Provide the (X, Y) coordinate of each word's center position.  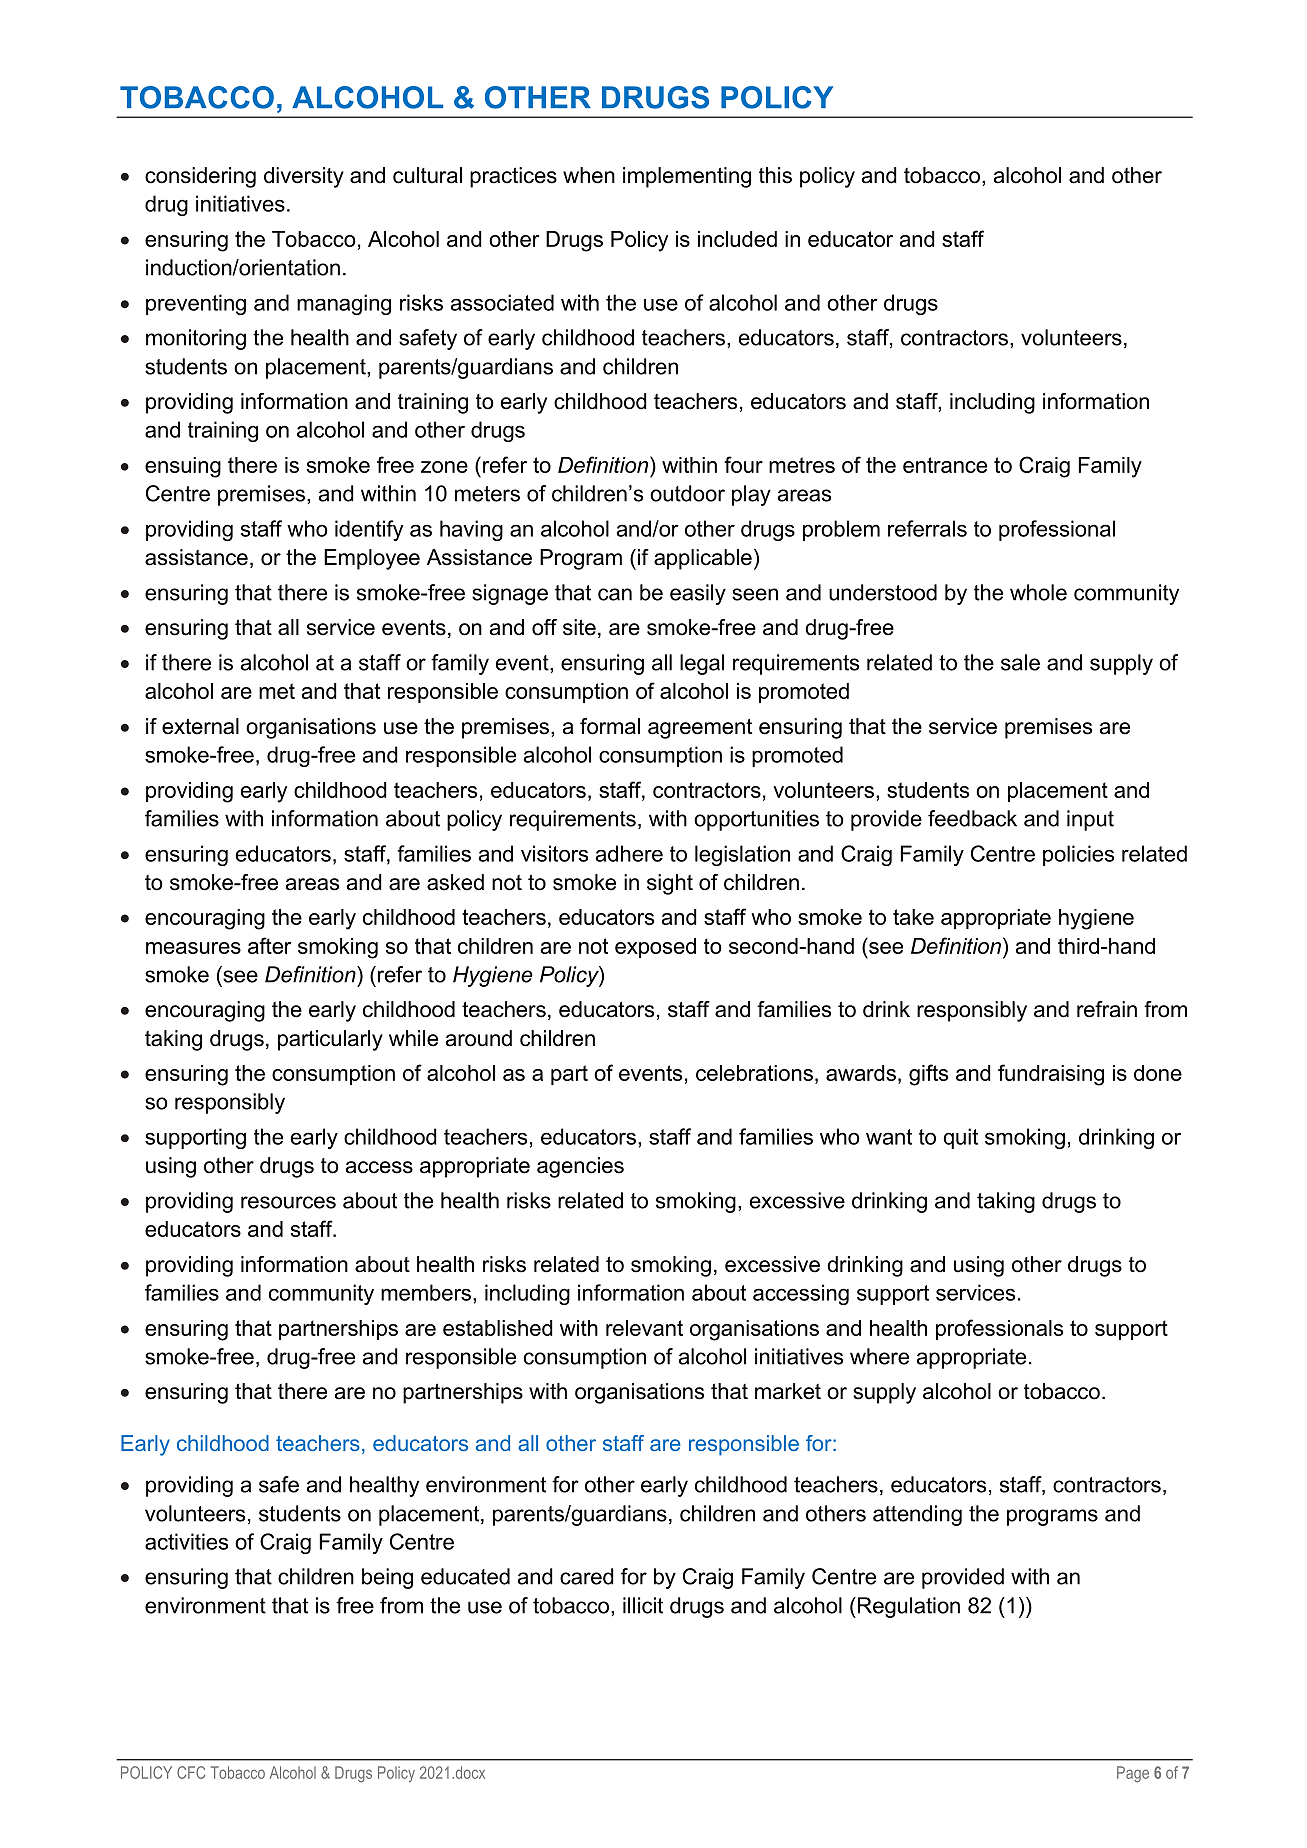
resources (288, 1202)
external (200, 726)
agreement (700, 728)
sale (1020, 662)
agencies (580, 1167)
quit (960, 1138)
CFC (191, 1772)
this (775, 175)
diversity (304, 177)
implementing (687, 177)
